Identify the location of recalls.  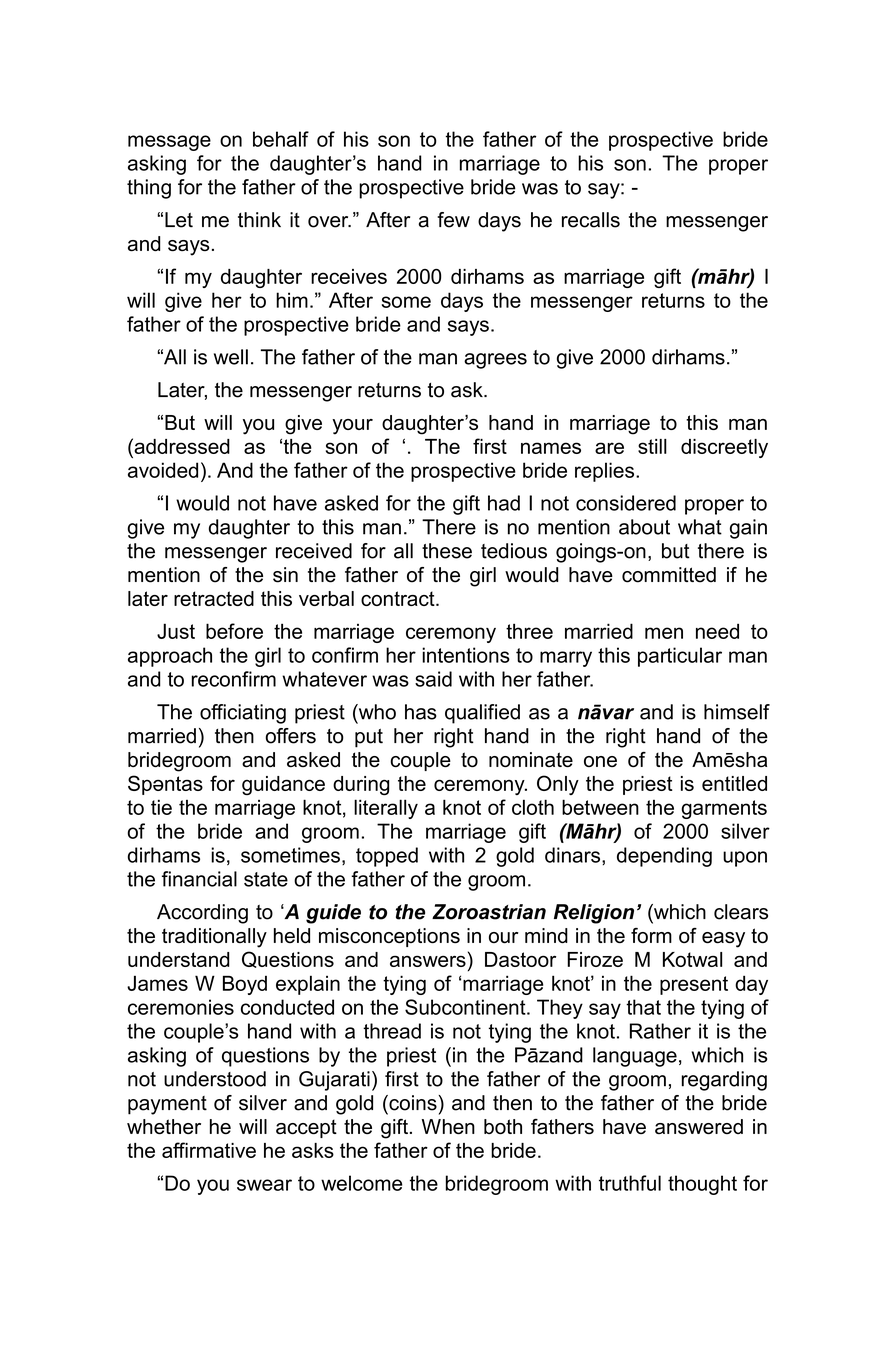
(591, 220).
